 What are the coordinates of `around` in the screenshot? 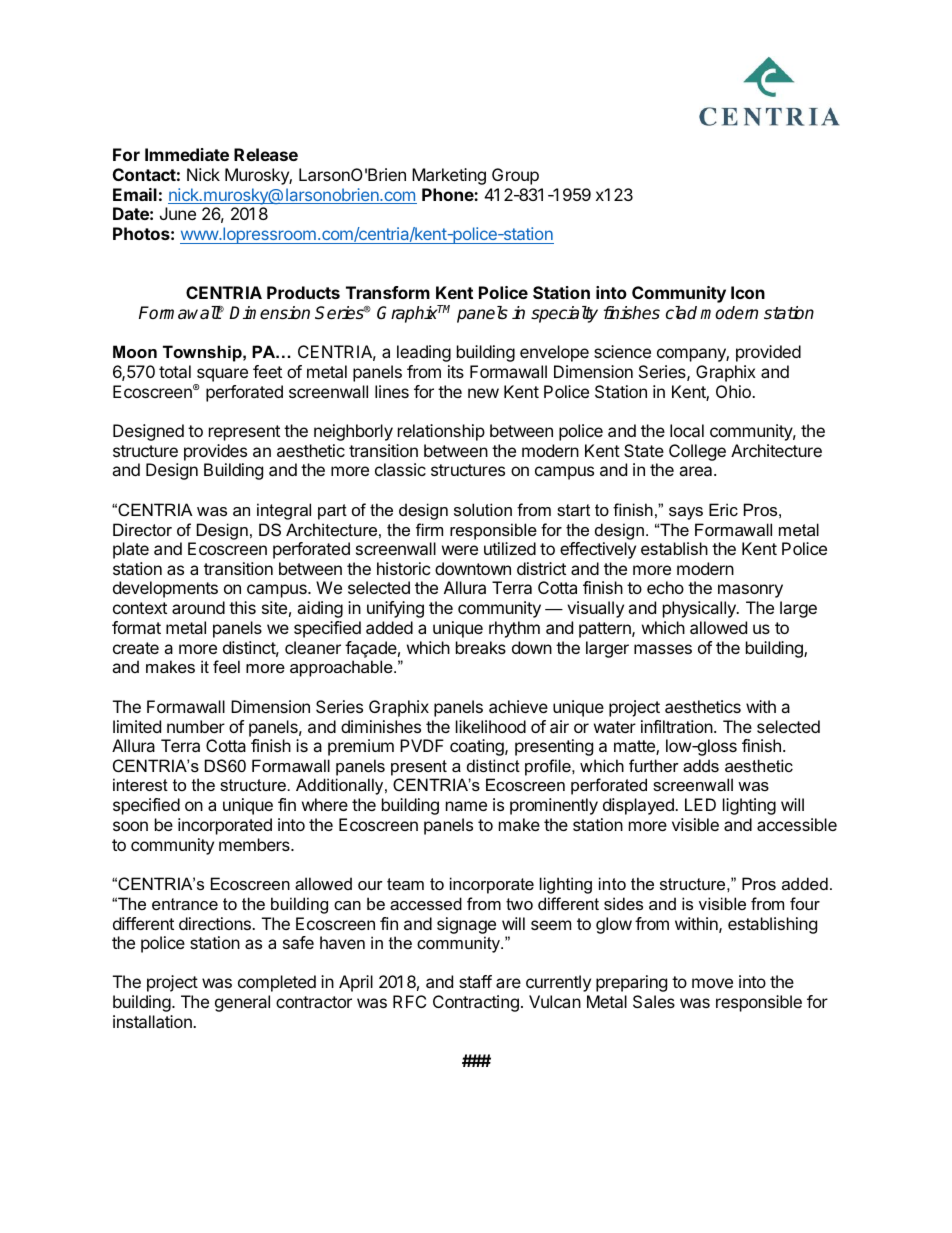 It's located at (198, 607).
